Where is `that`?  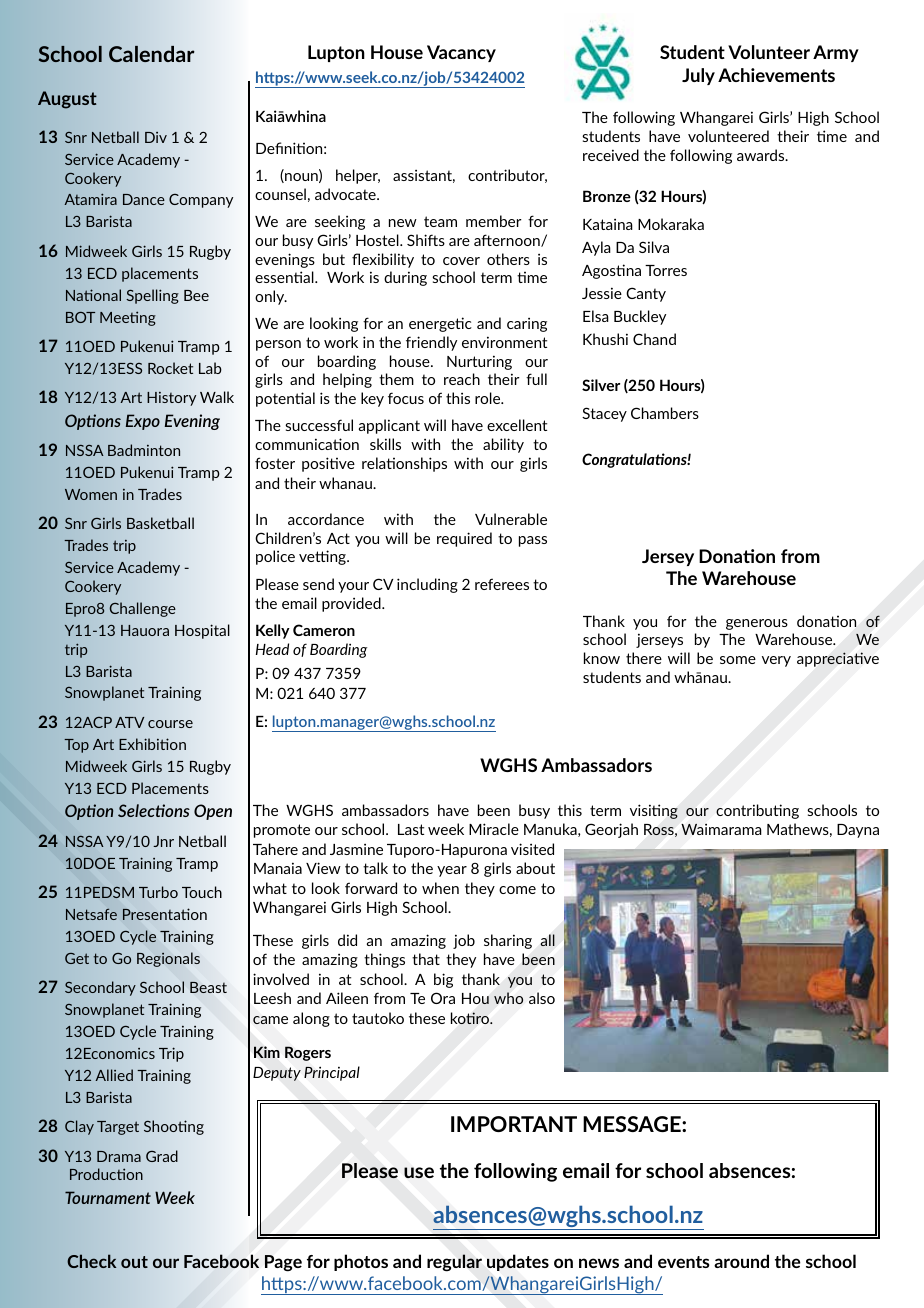
that is located at coordinates (426, 959).
